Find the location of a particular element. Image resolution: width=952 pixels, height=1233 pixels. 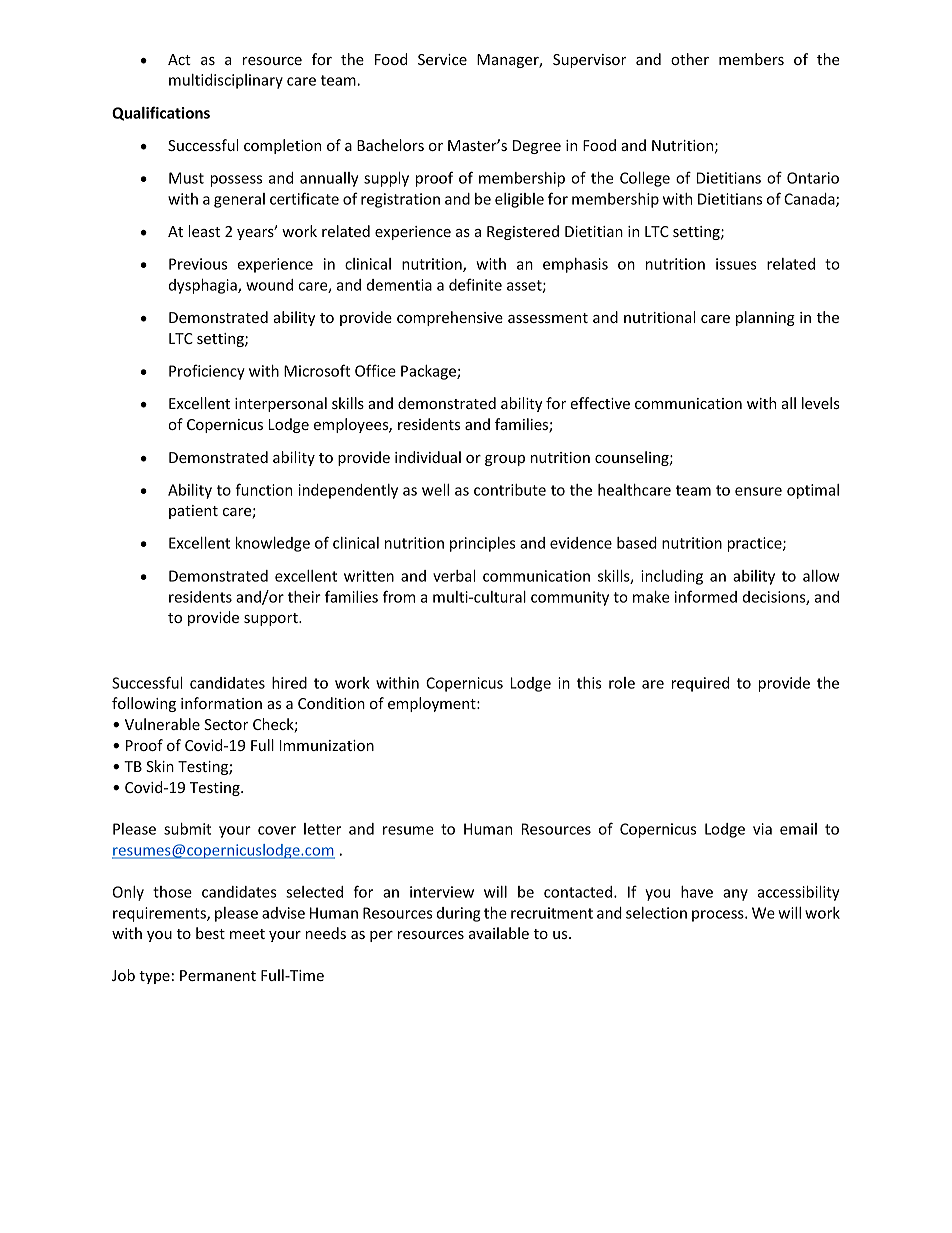

dysphagia is located at coordinates (204, 286).
